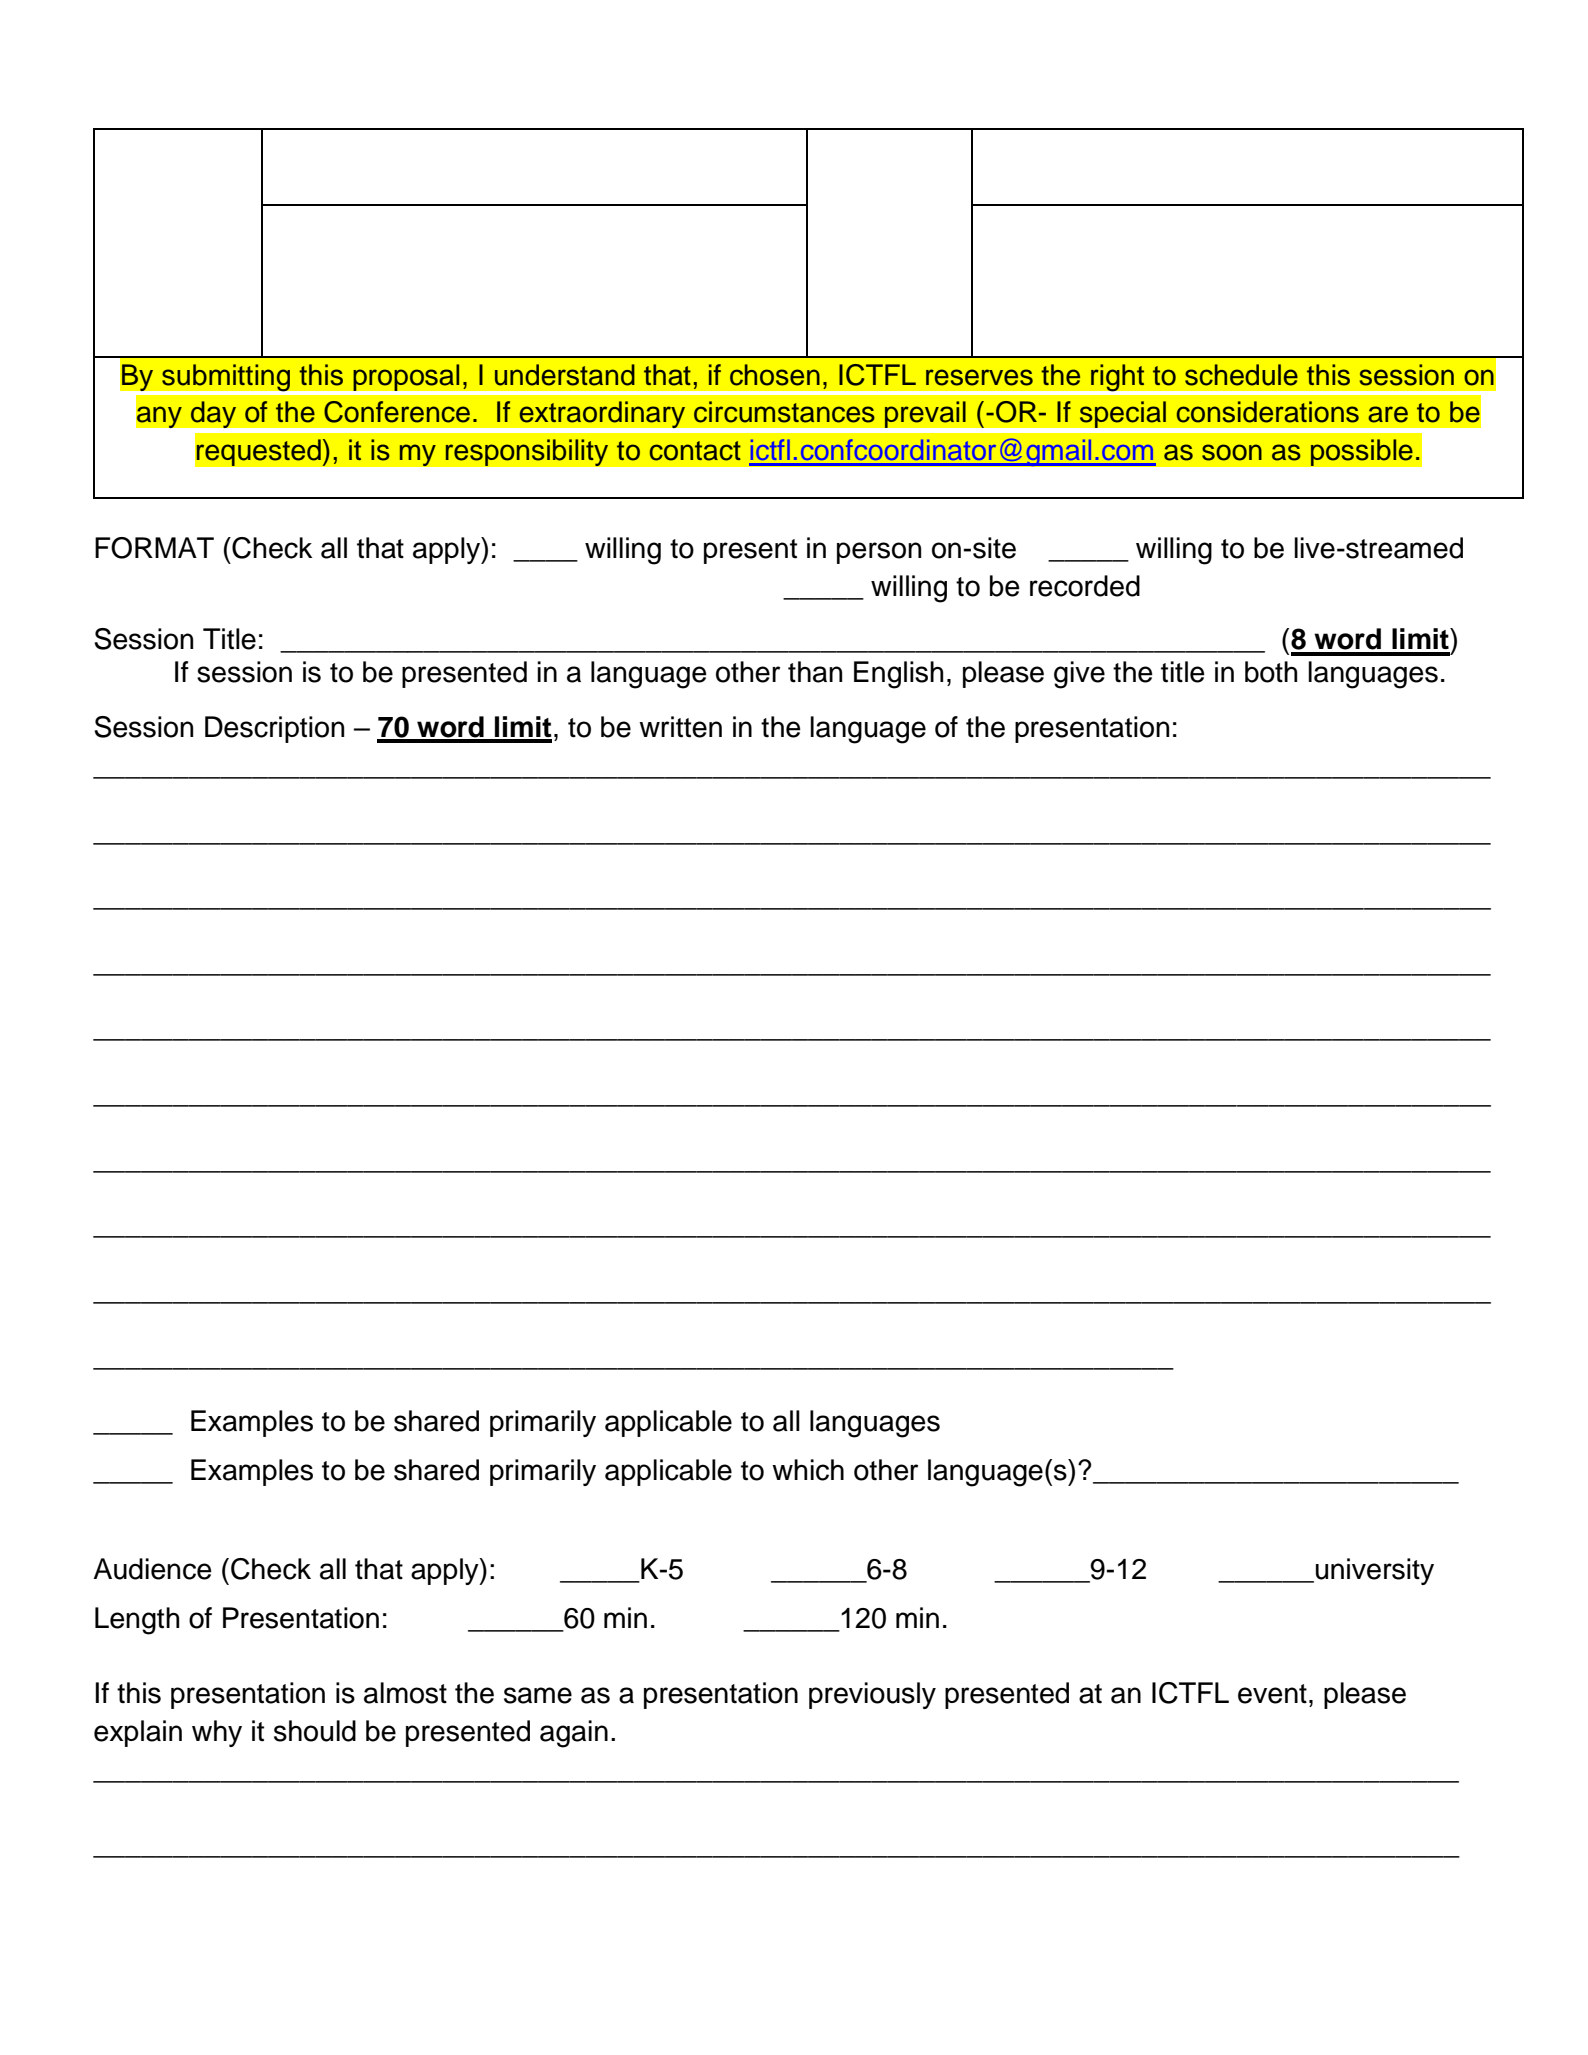 The height and width of the screenshot is (2055, 1588). What do you see at coordinates (1272, 1694) in the screenshot?
I see `event` at bounding box center [1272, 1694].
